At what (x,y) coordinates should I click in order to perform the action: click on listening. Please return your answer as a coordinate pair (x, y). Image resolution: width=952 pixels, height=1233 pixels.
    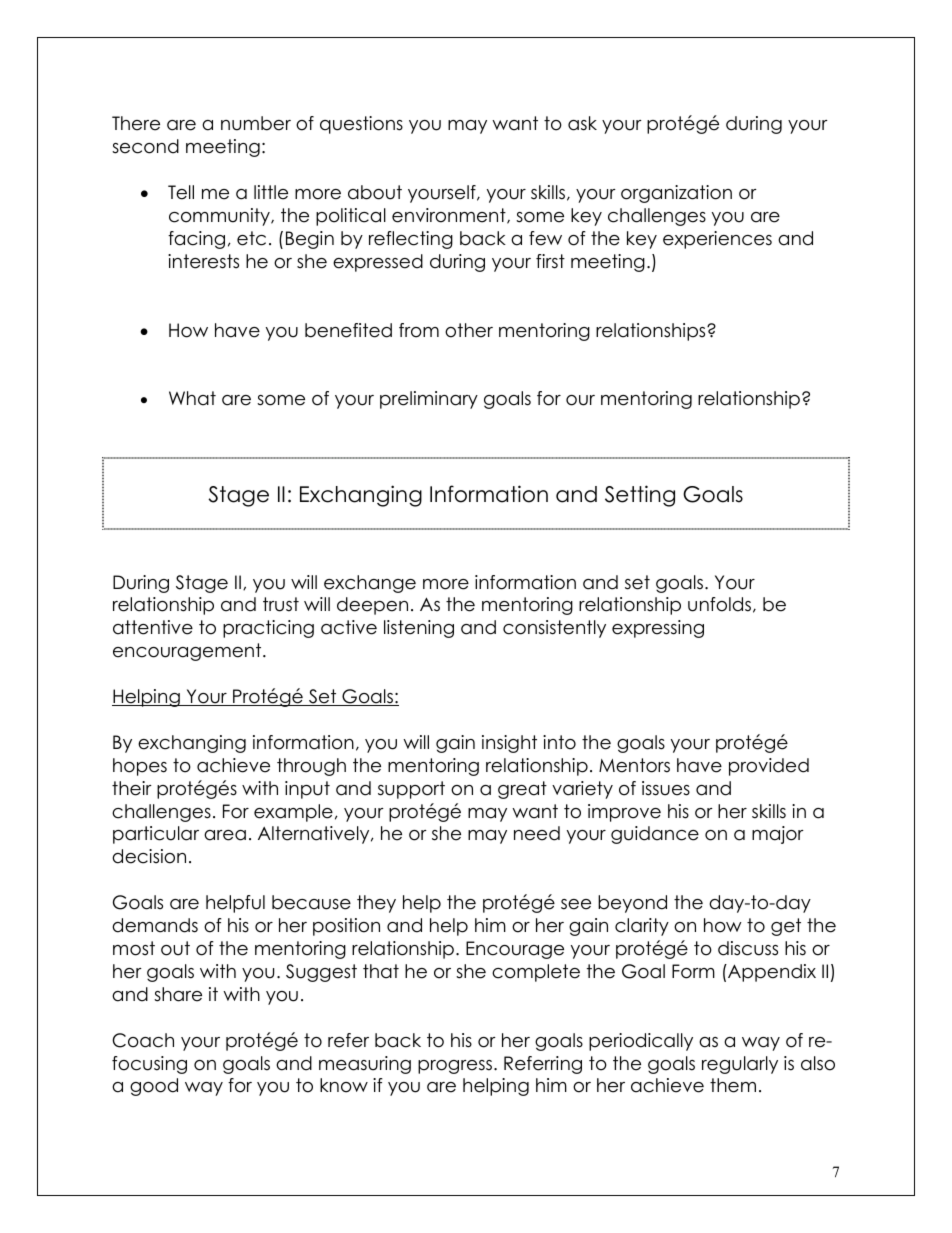
    Looking at the image, I should click on (419, 629).
